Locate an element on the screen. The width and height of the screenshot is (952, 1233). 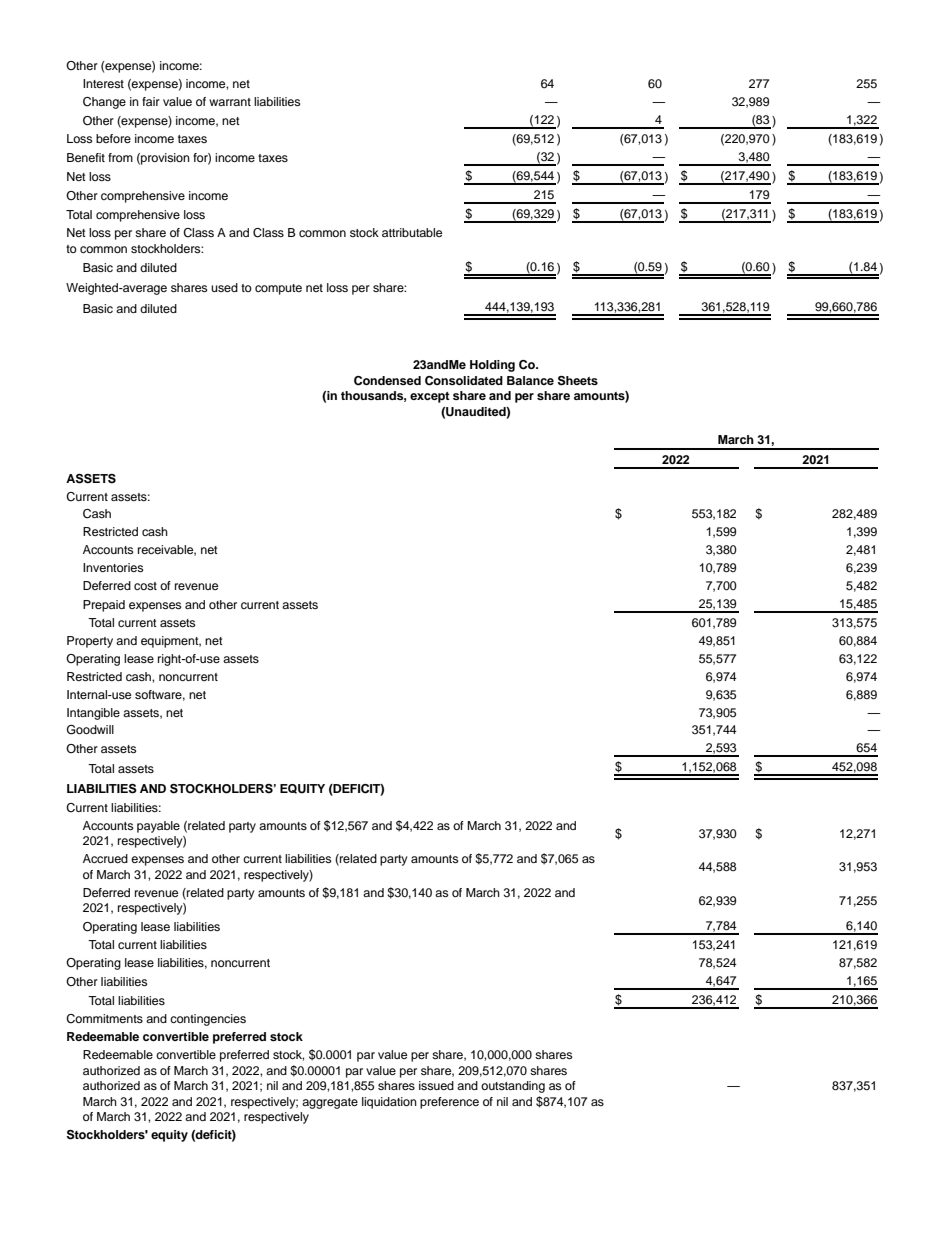
cost is located at coordinates (145, 586).
